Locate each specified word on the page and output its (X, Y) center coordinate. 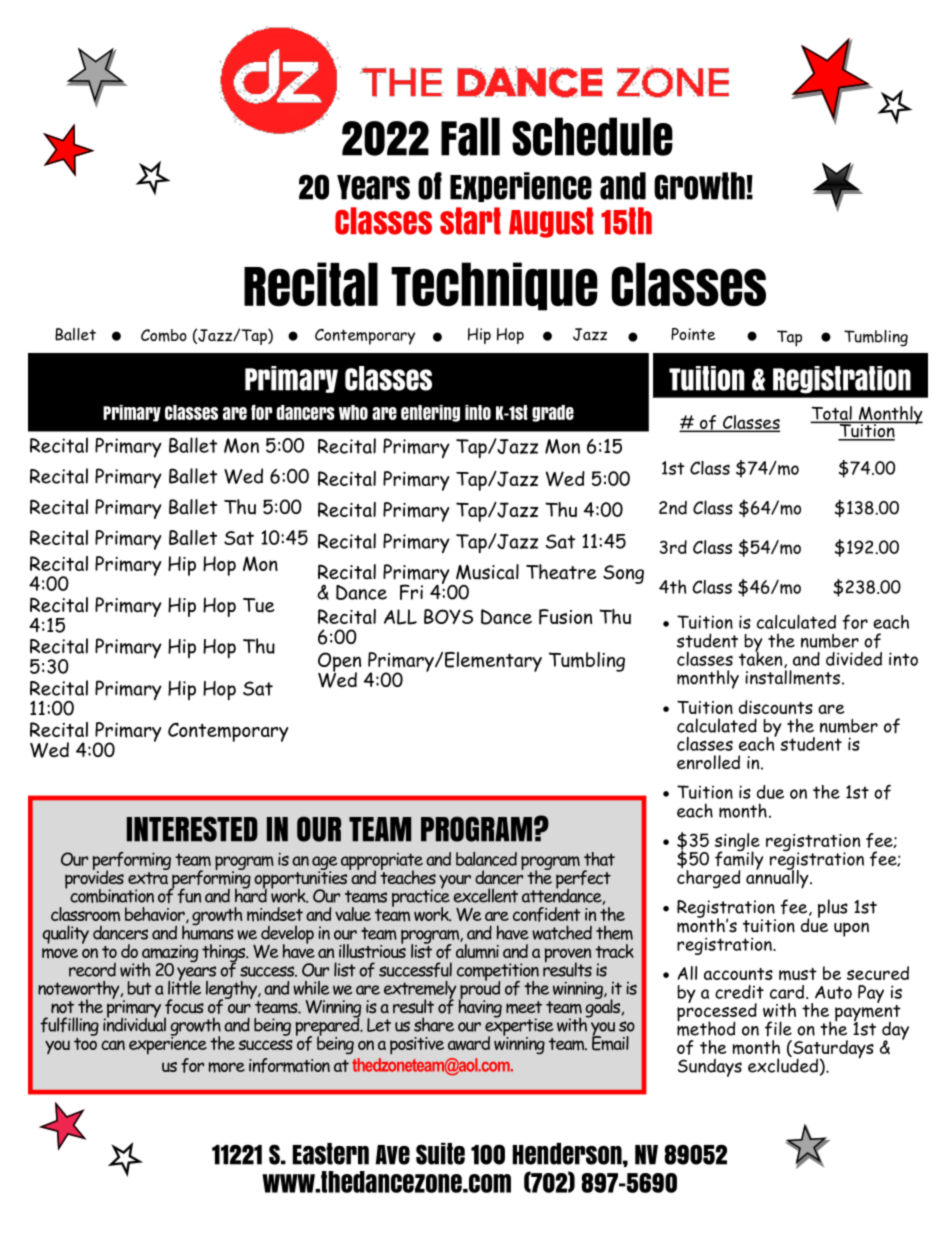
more (227, 1067)
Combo (164, 335)
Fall (470, 136)
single (737, 843)
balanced (486, 859)
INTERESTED (192, 829)
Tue (259, 605)
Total (832, 414)
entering (430, 413)
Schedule (592, 136)
